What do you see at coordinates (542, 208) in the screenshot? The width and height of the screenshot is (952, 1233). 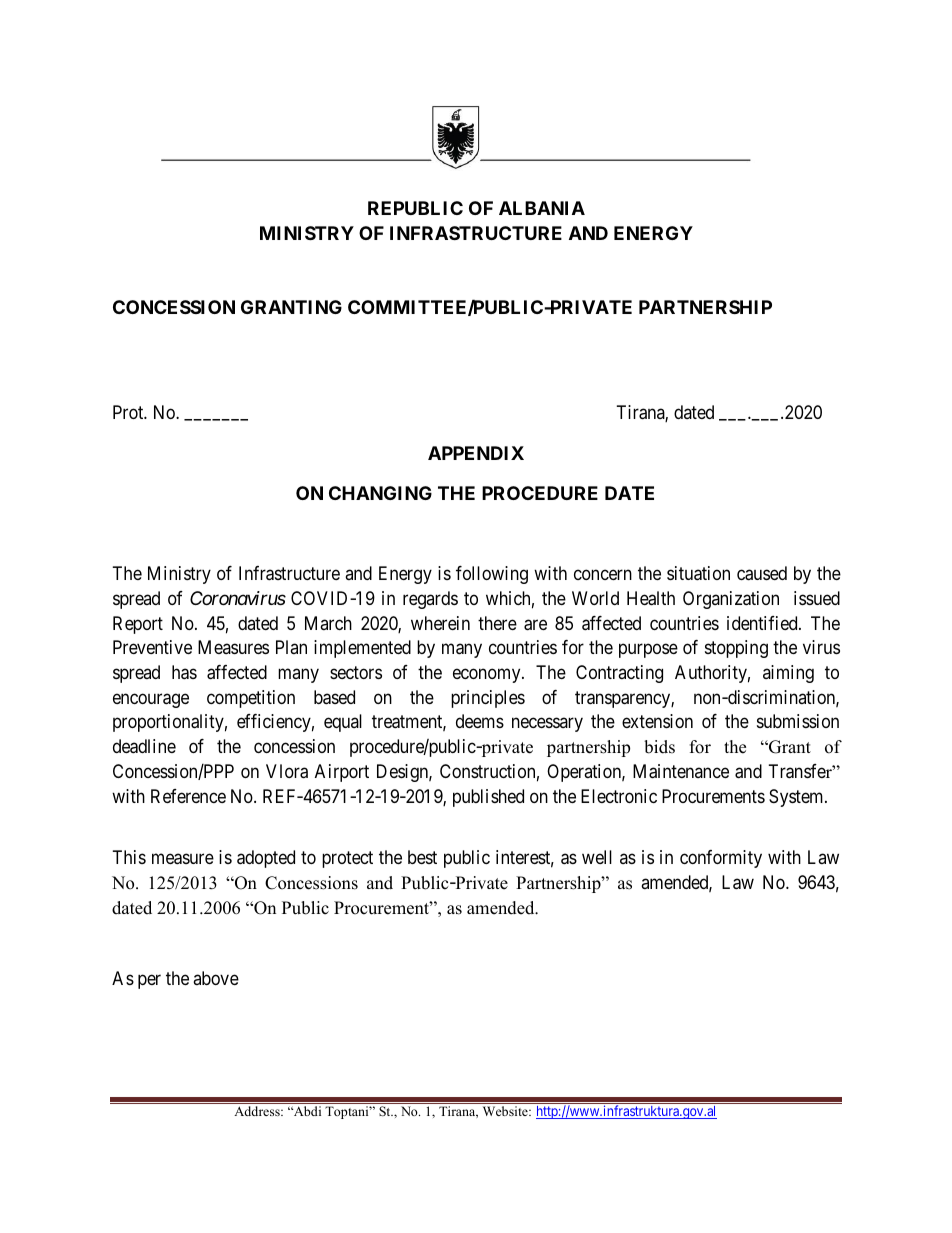 I see `ALBANIA` at bounding box center [542, 208].
